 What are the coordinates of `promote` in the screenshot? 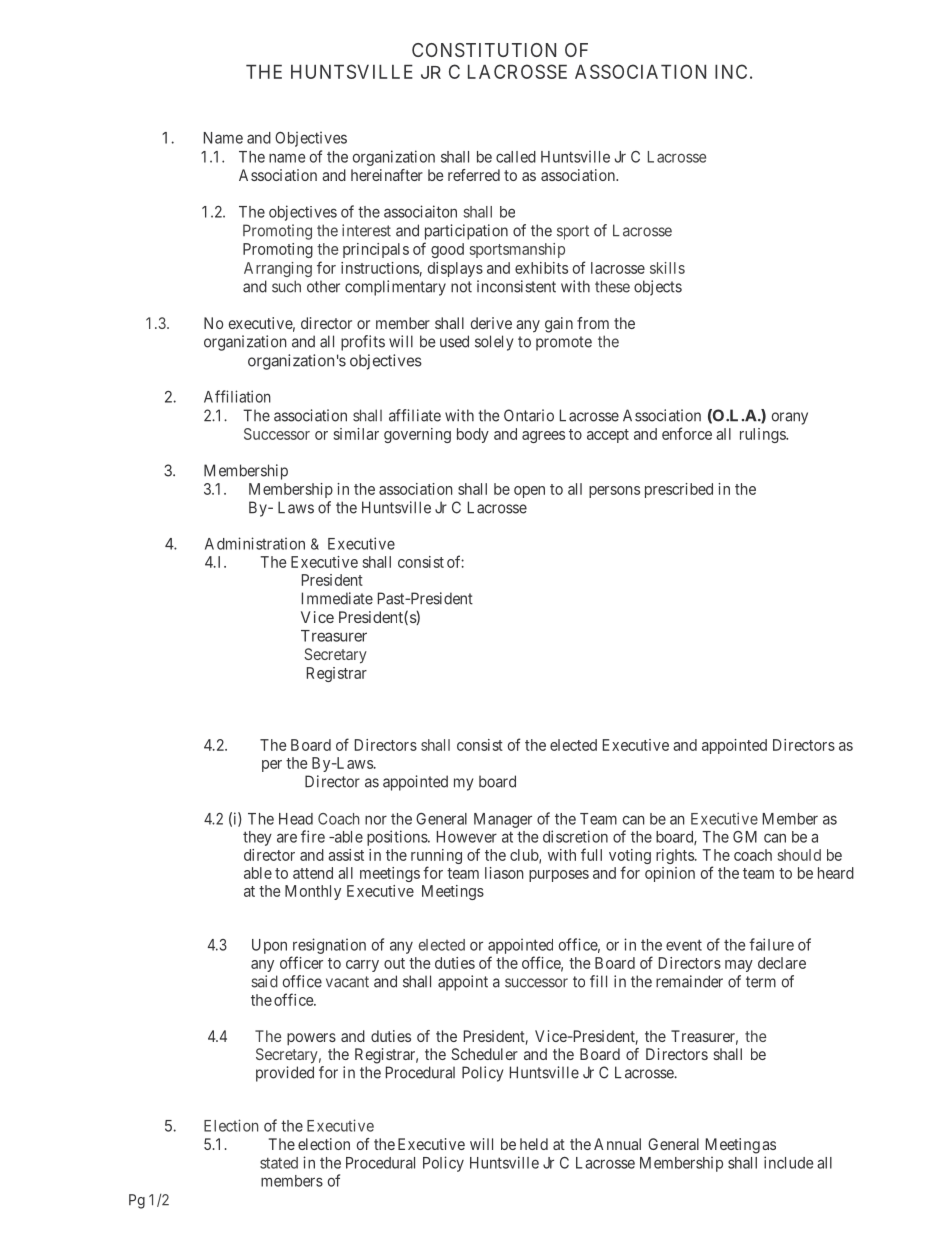 It's located at (564, 343).
